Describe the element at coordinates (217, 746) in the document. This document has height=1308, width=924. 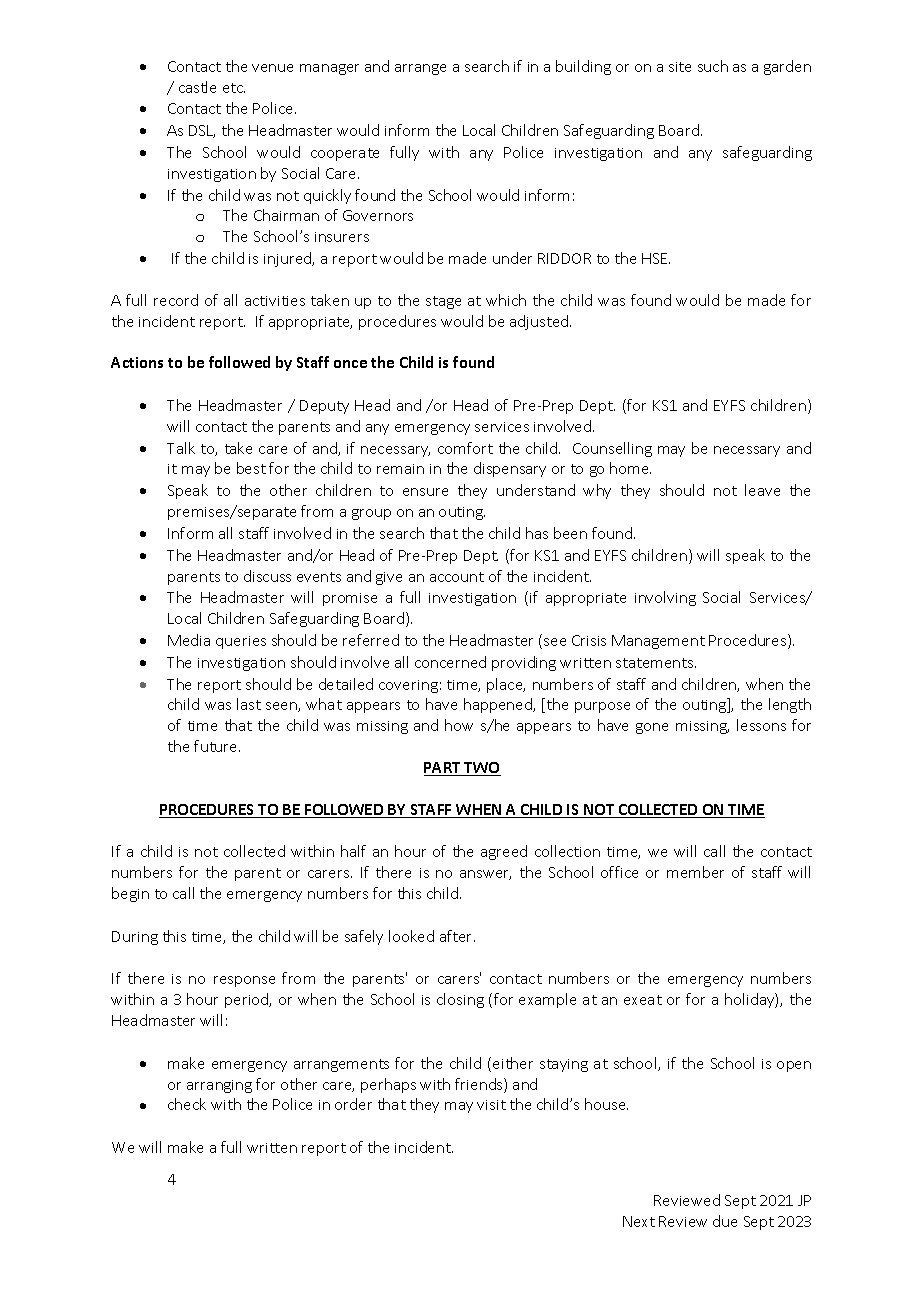
I see `future` at that location.
